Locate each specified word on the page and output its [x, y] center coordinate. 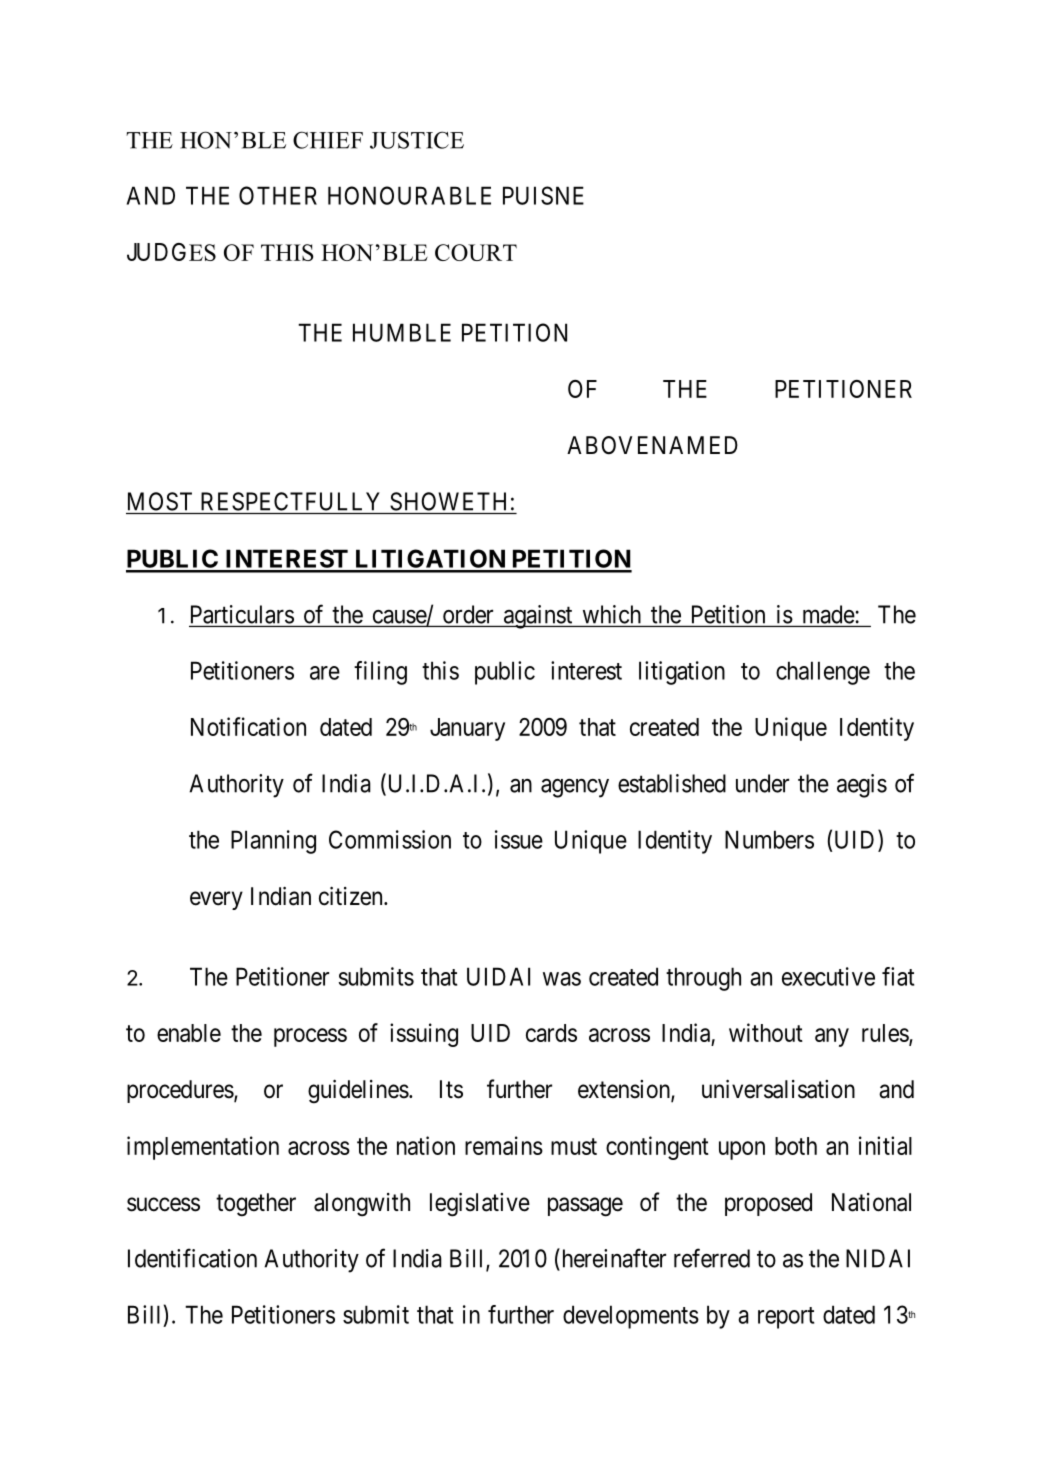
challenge [823, 673]
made [829, 614]
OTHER [278, 195]
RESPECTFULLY [290, 501]
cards [551, 1033]
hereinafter [612, 1259]
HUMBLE [402, 332]
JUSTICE [417, 140]
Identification [192, 1258]
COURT [476, 252]
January [467, 729]
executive [828, 976]
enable [189, 1033]
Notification [248, 726]
